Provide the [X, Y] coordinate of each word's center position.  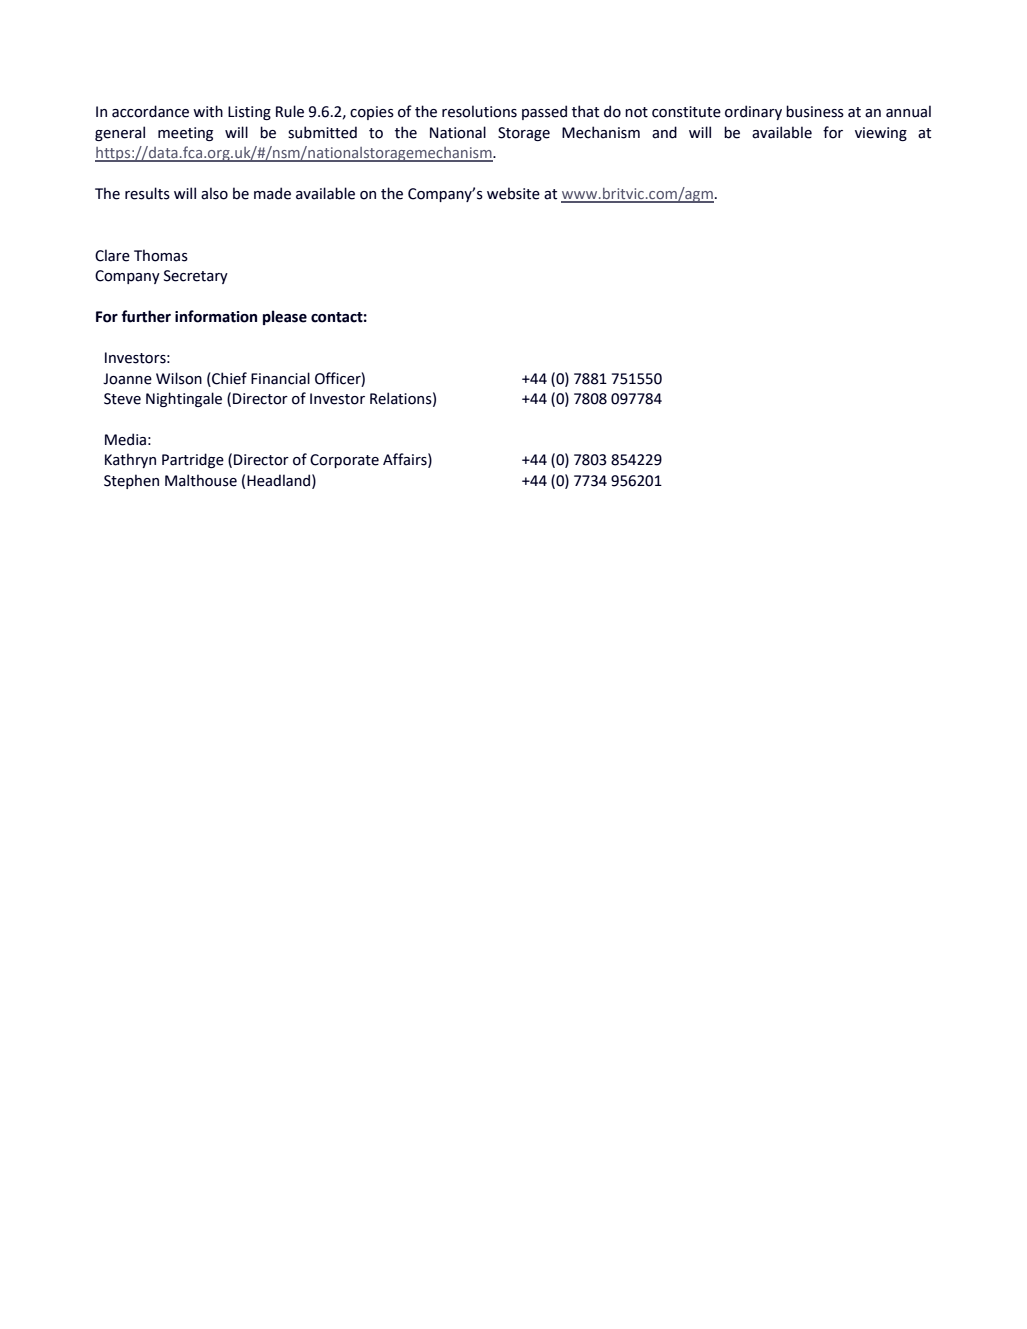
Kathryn [130, 460]
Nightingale [184, 399]
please [285, 317]
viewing [881, 134]
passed [544, 112]
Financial [280, 378]
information [216, 316]
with [208, 111]
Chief [228, 378]
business [815, 111]
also [214, 193]
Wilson [179, 378]
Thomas [161, 255]
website [513, 193]
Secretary [196, 277]
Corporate [344, 461]
